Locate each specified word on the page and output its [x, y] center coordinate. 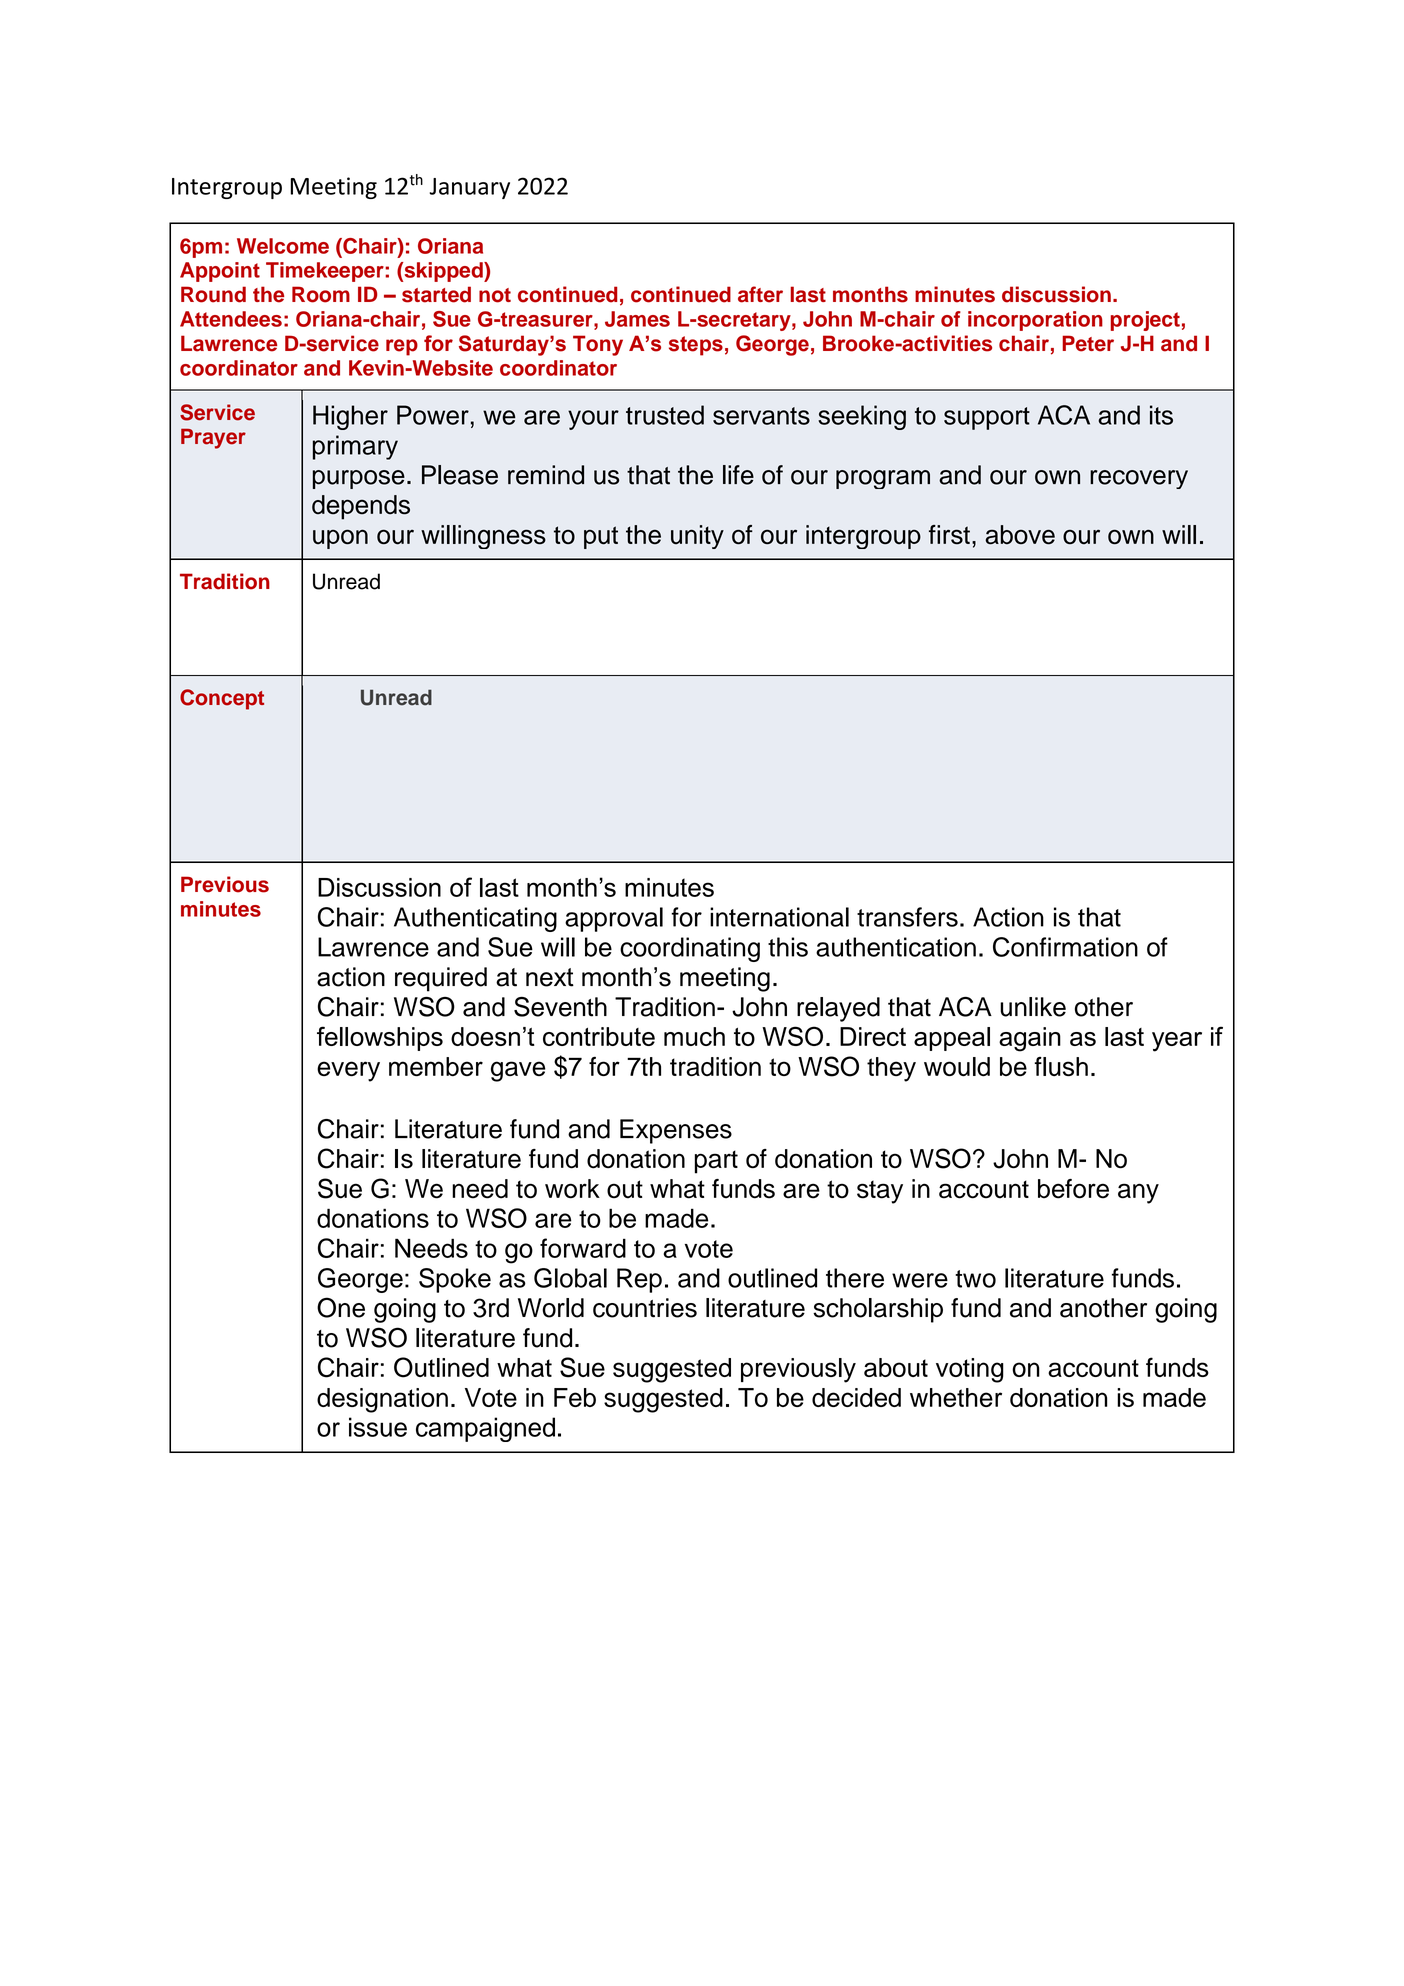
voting [970, 1370]
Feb [575, 1397]
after [760, 294]
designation [382, 1400]
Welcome [283, 246]
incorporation [1035, 321]
